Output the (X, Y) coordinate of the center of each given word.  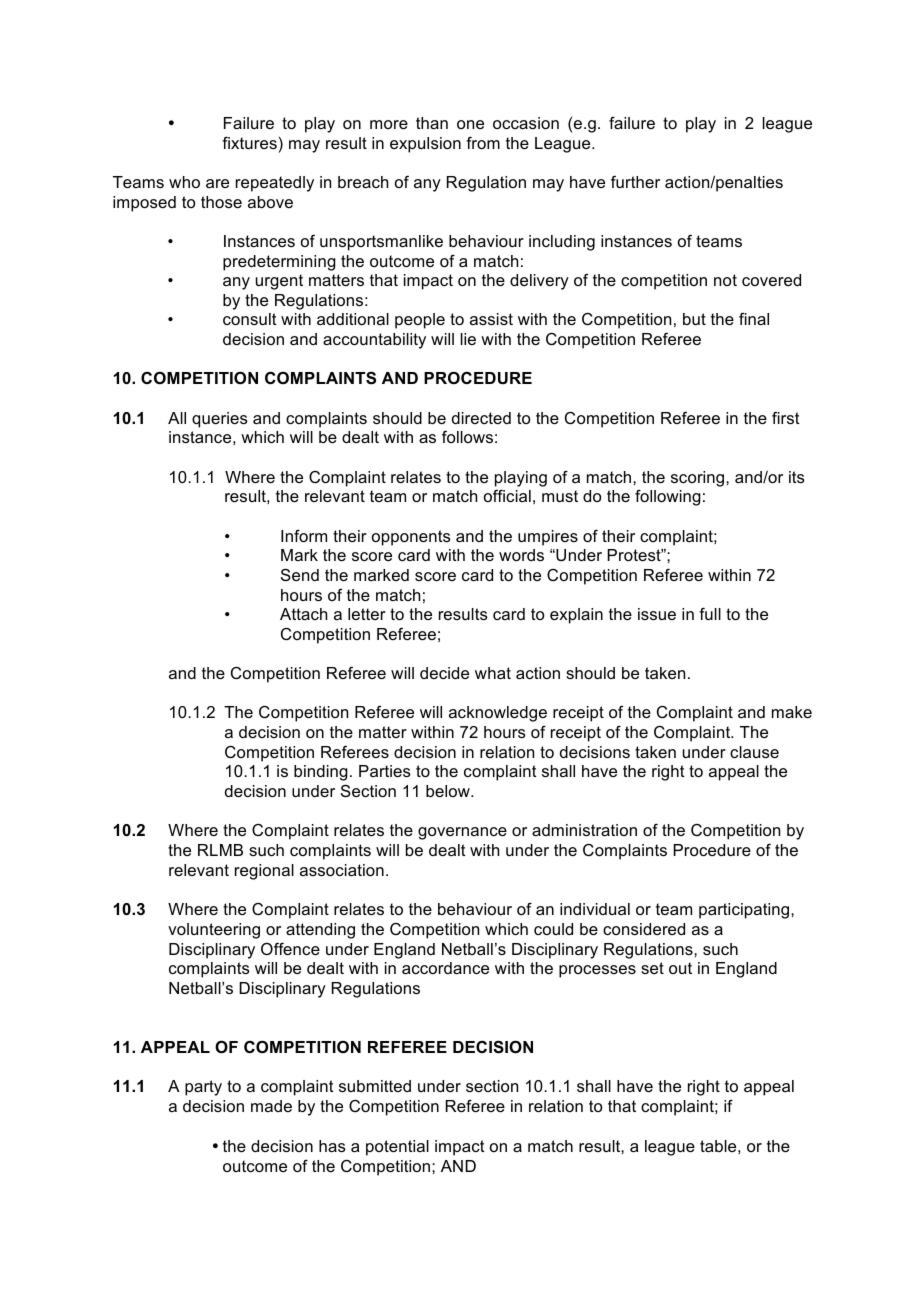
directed (481, 418)
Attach (303, 614)
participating (745, 911)
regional (264, 872)
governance (462, 833)
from (483, 143)
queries (220, 420)
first (786, 418)
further (635, 182)
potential (397, 1148)
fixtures (249, 143)
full (710, 614)
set (652, 968)
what (493, 673)
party (203, 1088)
